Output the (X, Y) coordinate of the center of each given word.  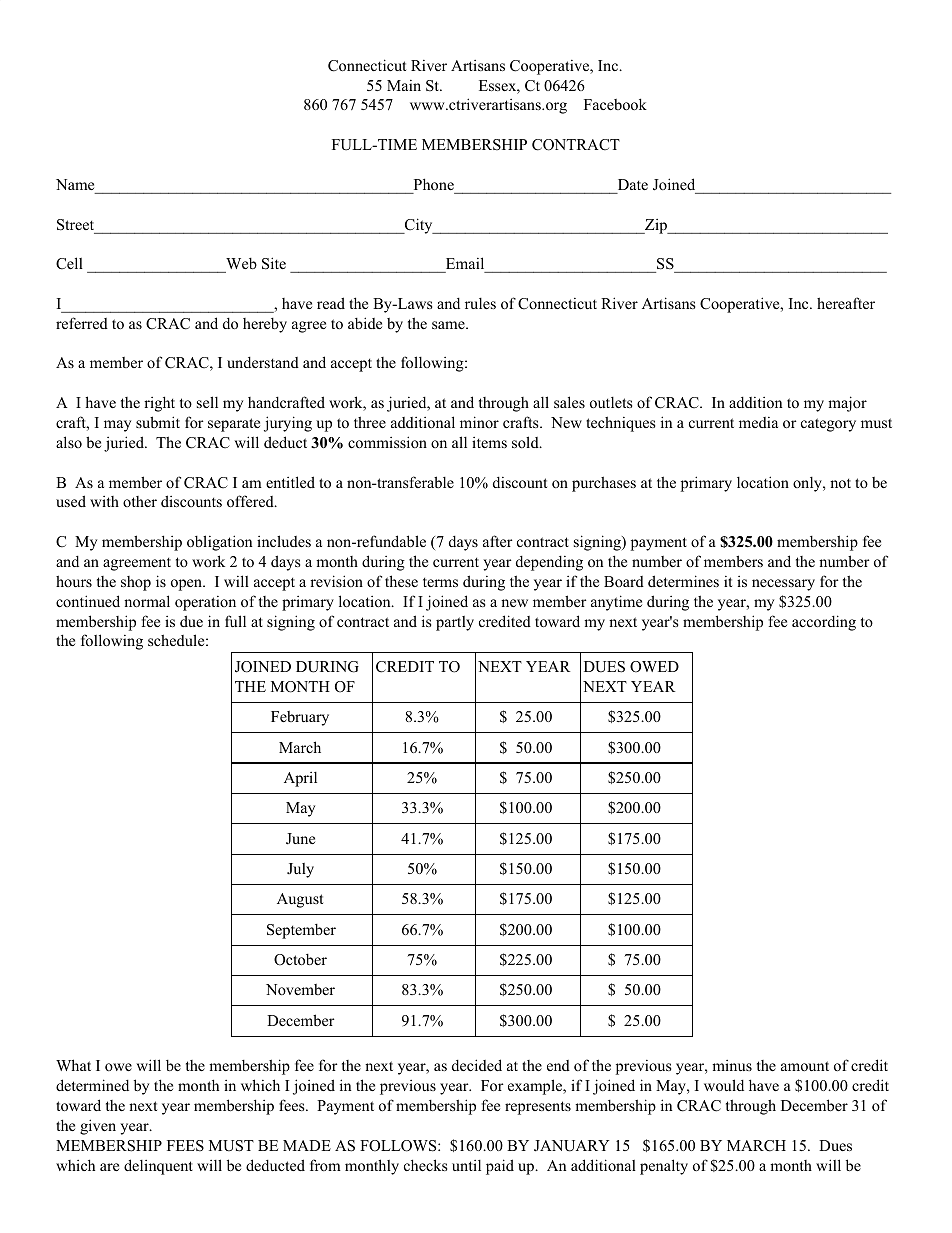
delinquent (158, 1167)
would (724, 1085)
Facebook (615, 104)
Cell (69, 263)
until (466, 1165)
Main (404, 85)
